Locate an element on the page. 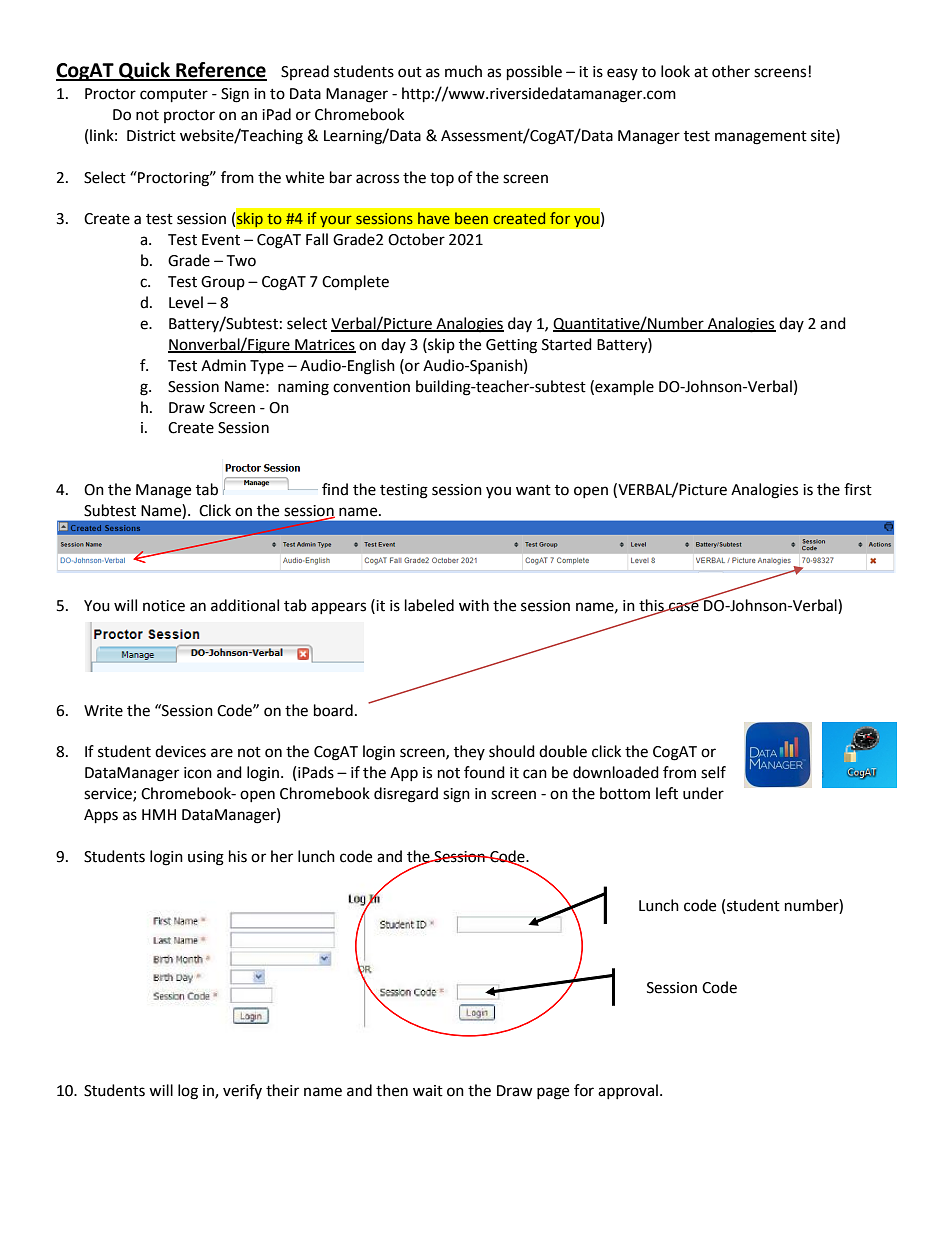 The image size is (952, 1233). Started is located at coordinates (567, 344).
